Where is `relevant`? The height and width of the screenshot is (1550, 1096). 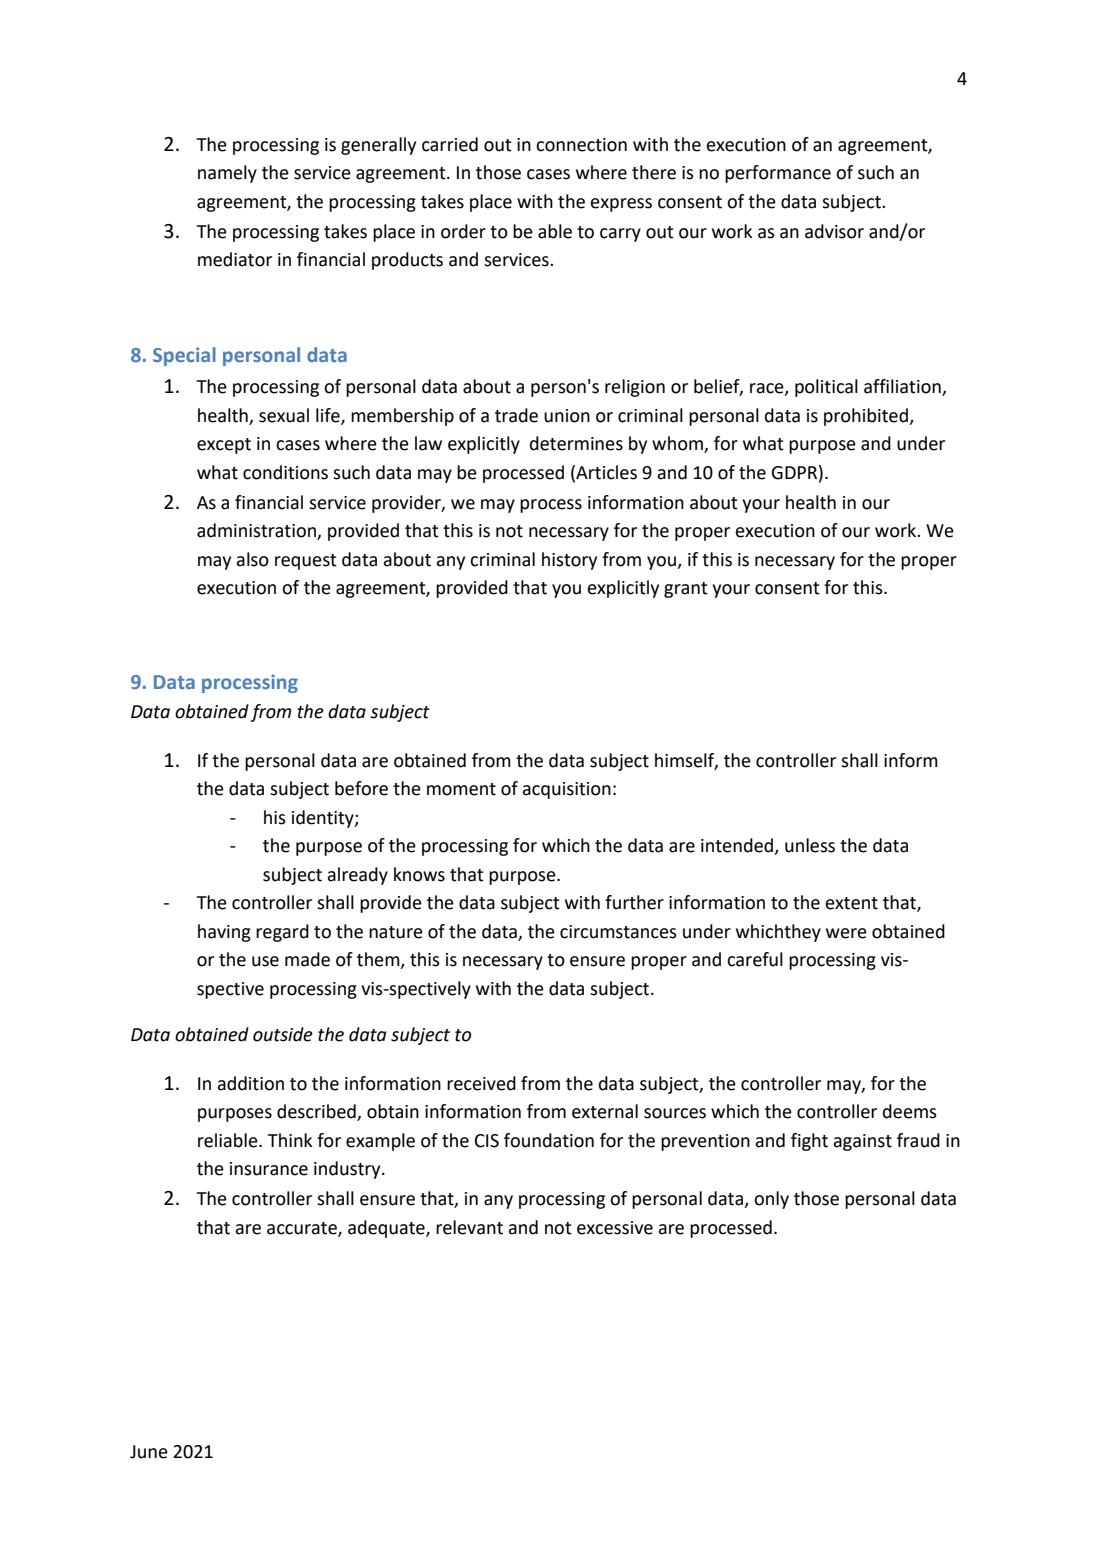
relevant is located at coordinates (469, 1227).
